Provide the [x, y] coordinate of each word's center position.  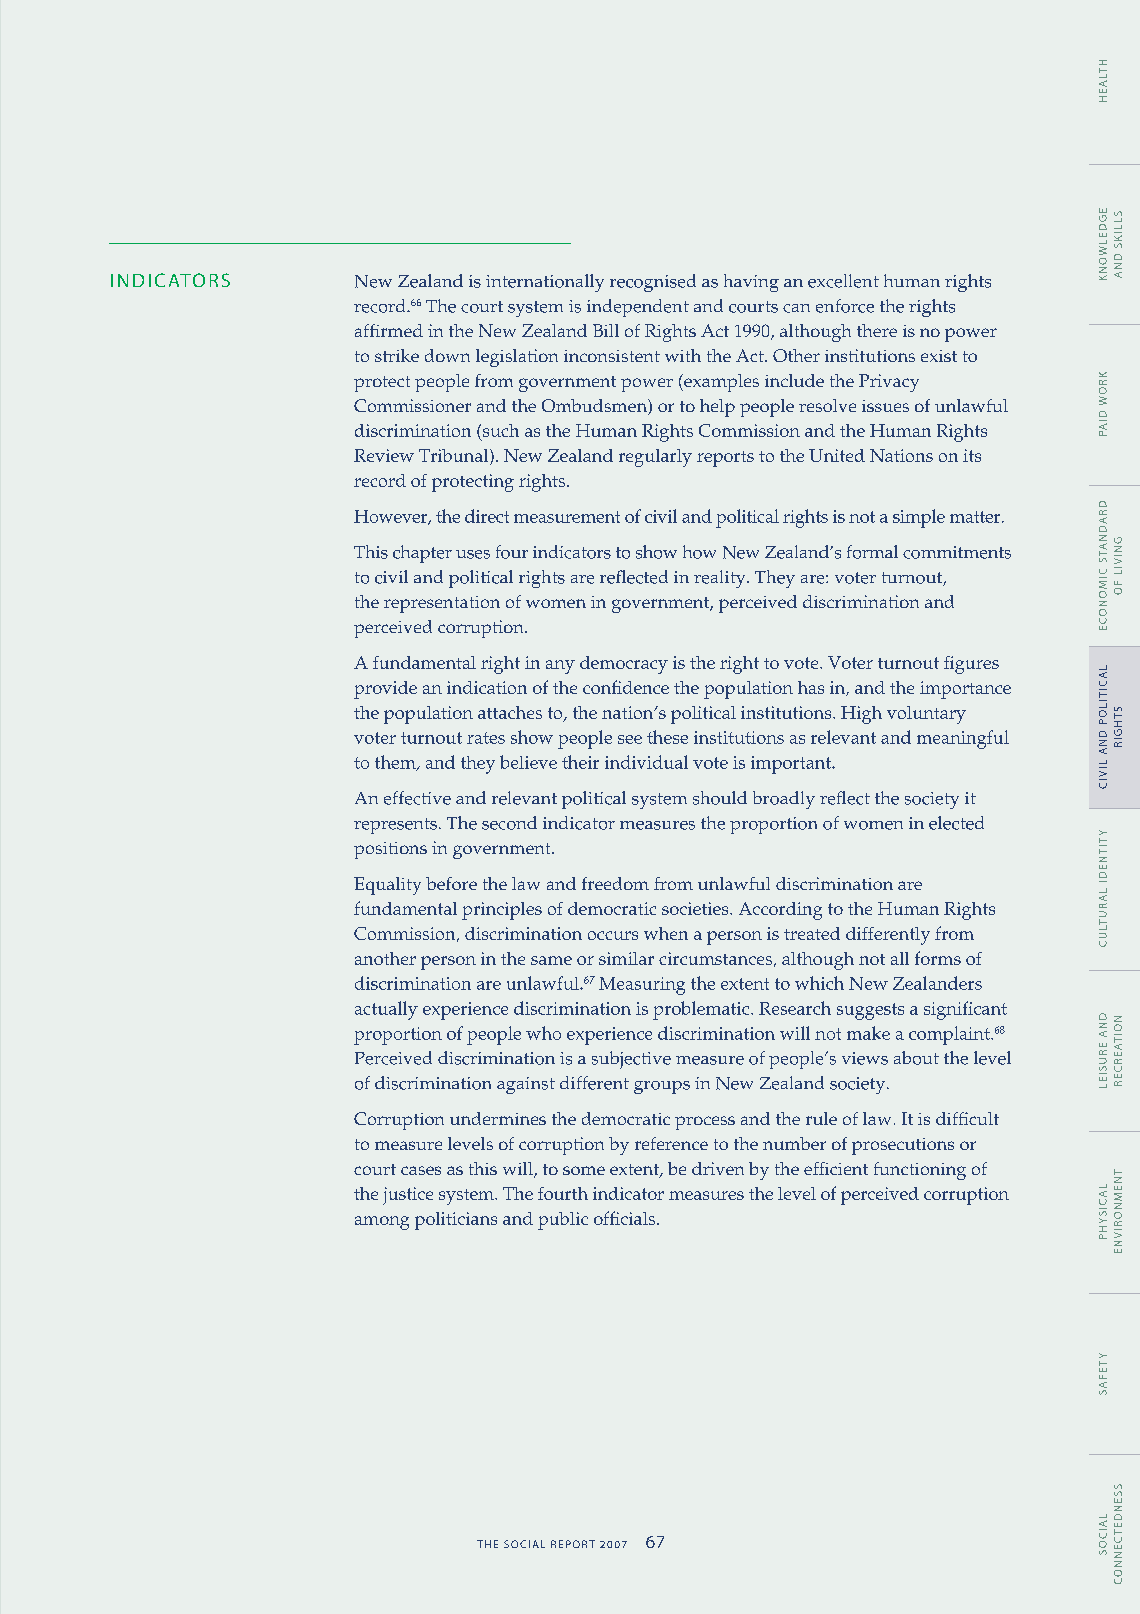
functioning [920, 1171]
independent [638, 308]
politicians [456, 1221]
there [877, 330]
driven [718, 1168]
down [447, 355]
